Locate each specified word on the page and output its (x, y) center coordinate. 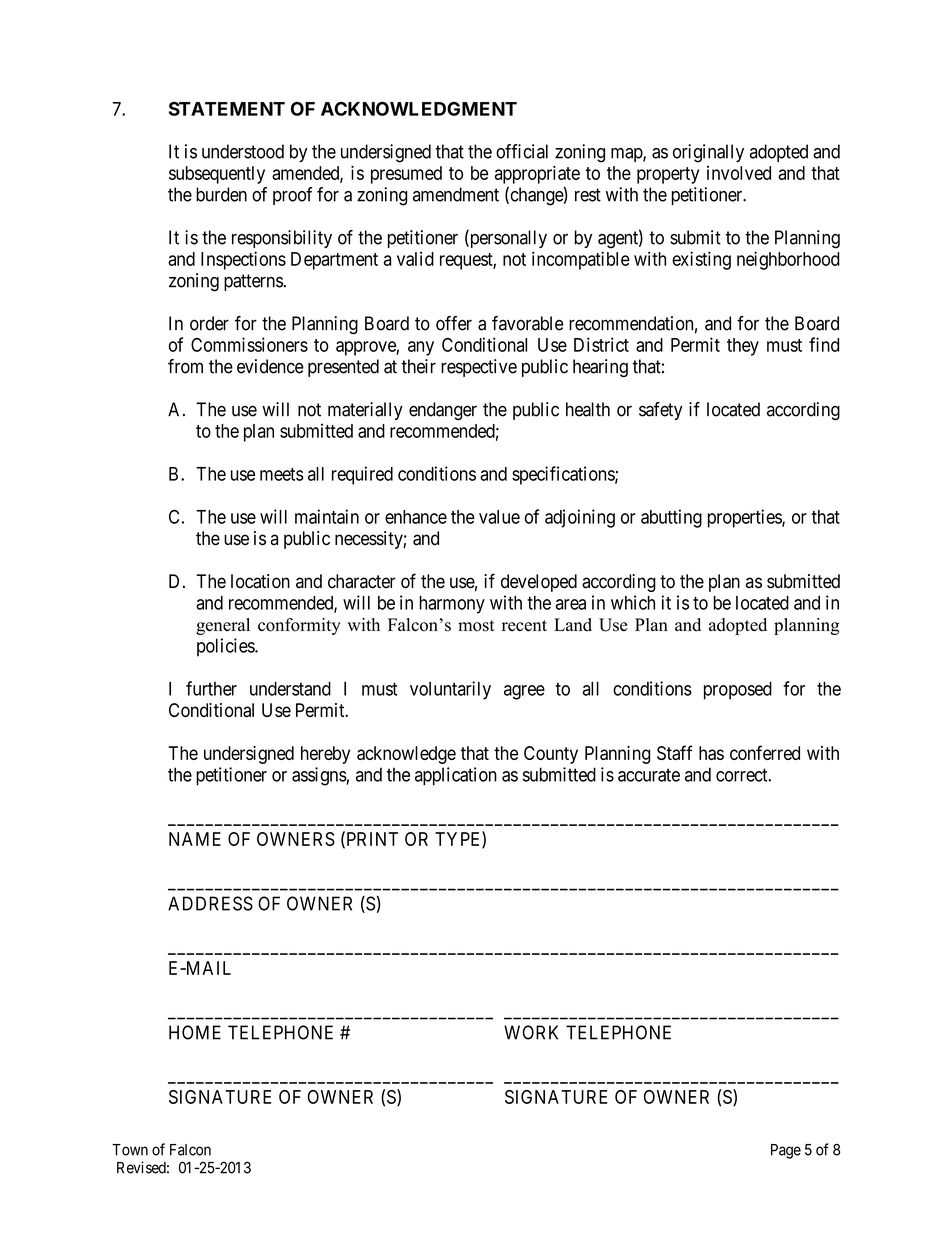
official (522, 151)
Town (130, 1150)
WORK (531, 1032)
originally (708, 153)
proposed (738, 690)
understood (243, 151)
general (223, 626)
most (476, 626)
